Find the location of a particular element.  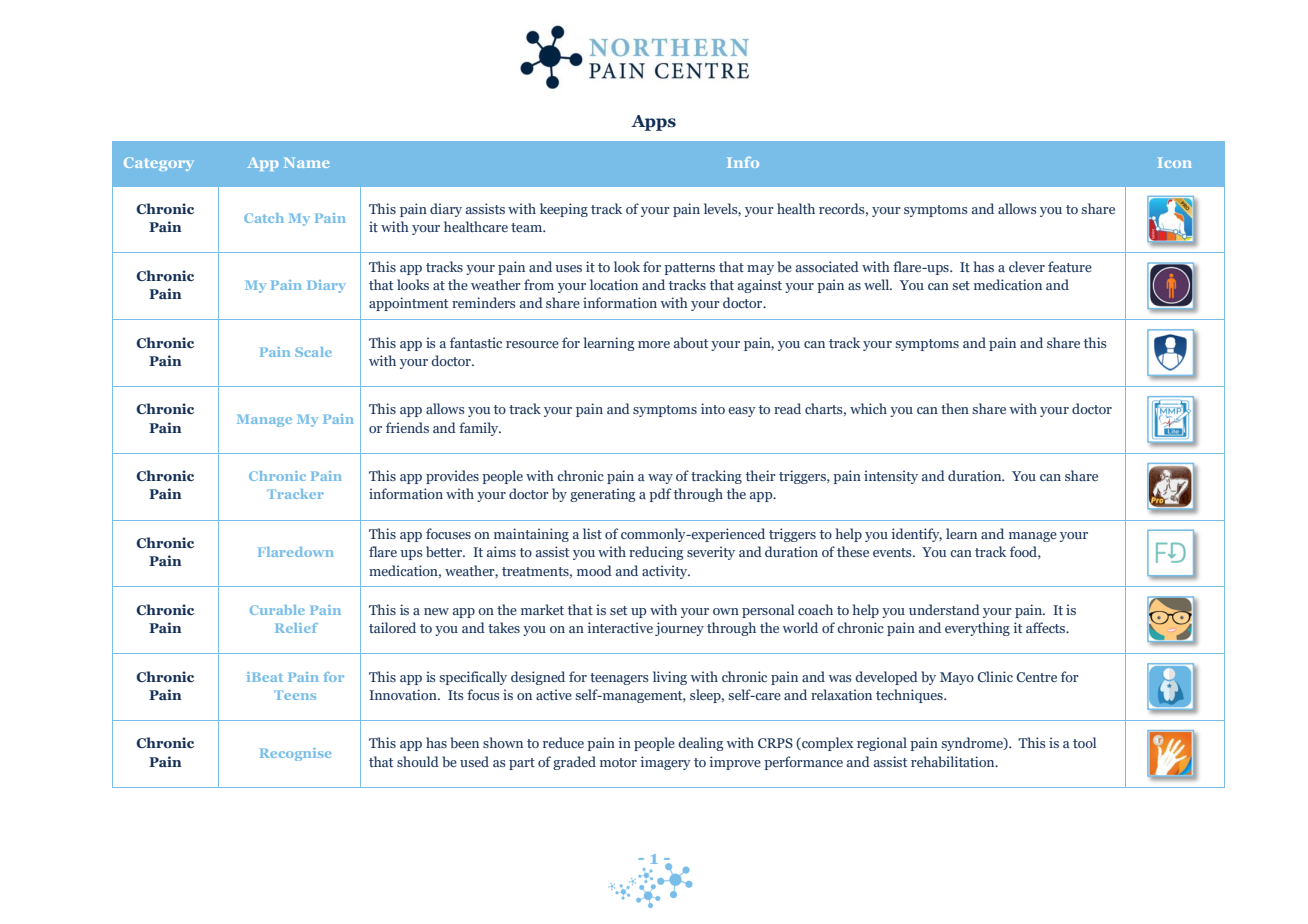

dealing is located at coordinates (701, 744).
